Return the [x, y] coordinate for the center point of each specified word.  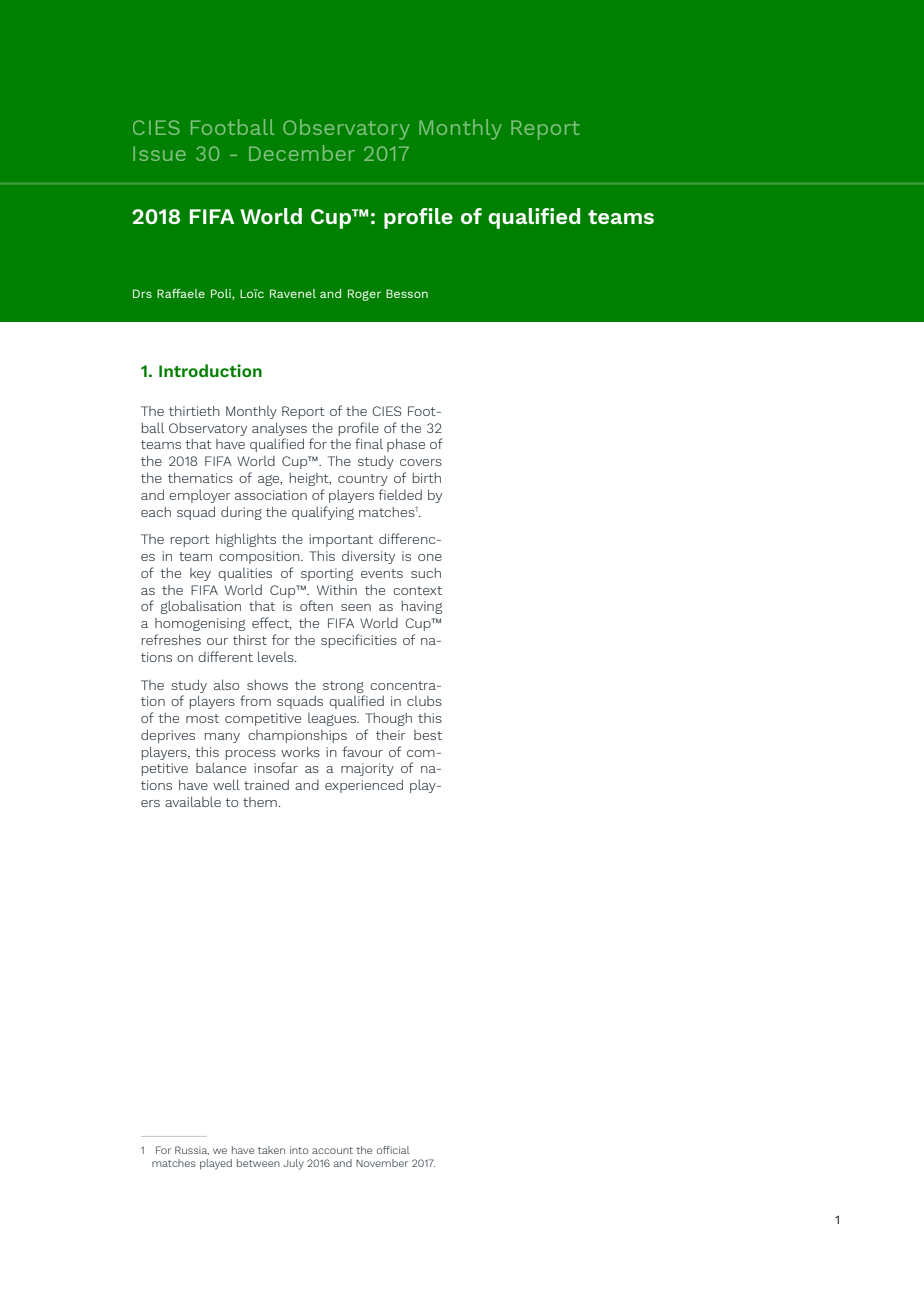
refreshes [171, 639]
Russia [192, 1150]
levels [277, 656]
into [299, 1150]
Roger [364, 295]
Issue [159, 153]
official [393, 1150]
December [302, 153]
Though [388, 719]
